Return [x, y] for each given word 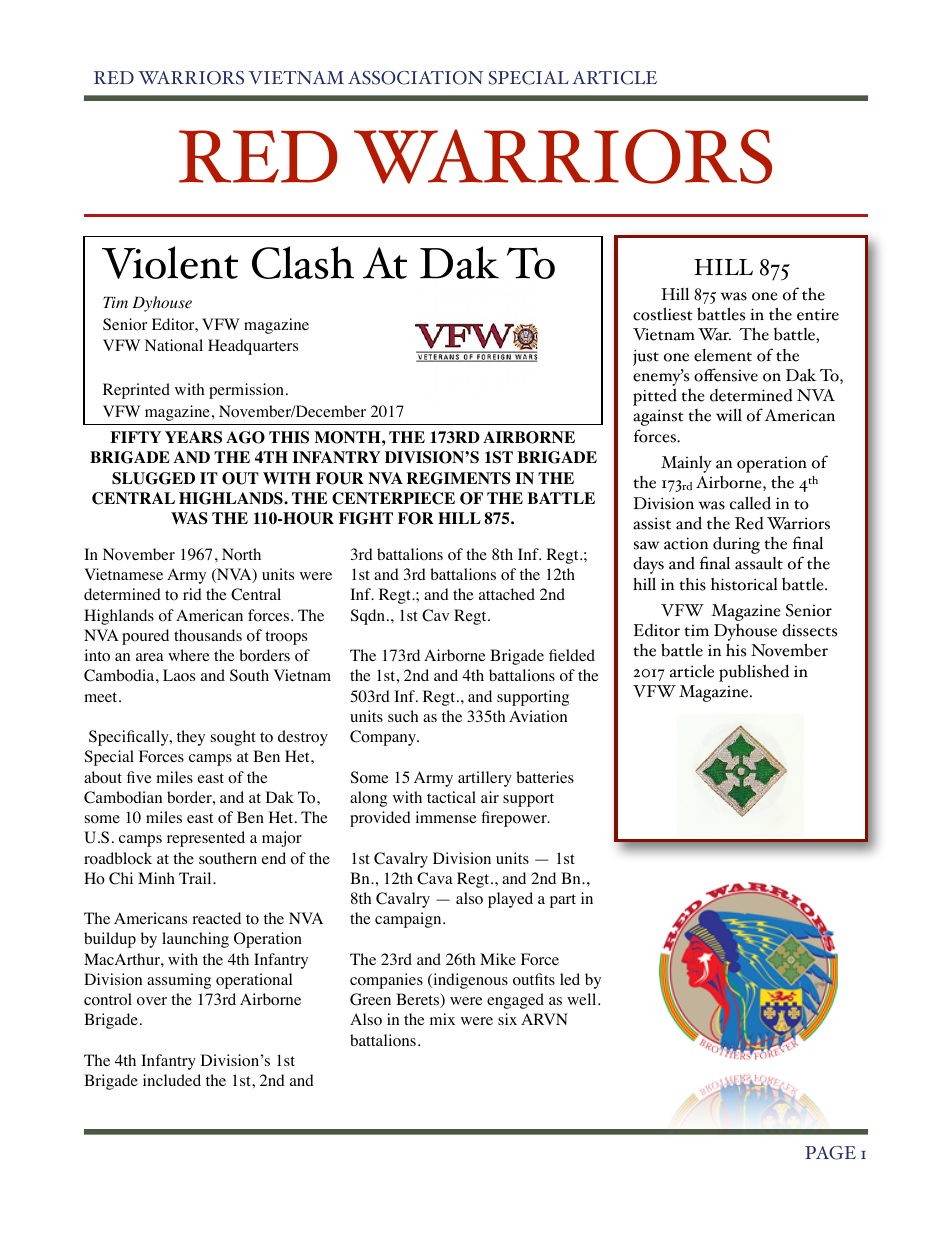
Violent [170, 262]
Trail [196, 878]
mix [442, 1019]
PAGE [830, 1153]
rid [192, 594]
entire [818, 314]
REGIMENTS [458, 478]
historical [744, 584]
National [174, 345]
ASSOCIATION [415, 78]
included [172, 1080]
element [723, 355]
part [563, 901]
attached [507, 594]
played [510, 900]
